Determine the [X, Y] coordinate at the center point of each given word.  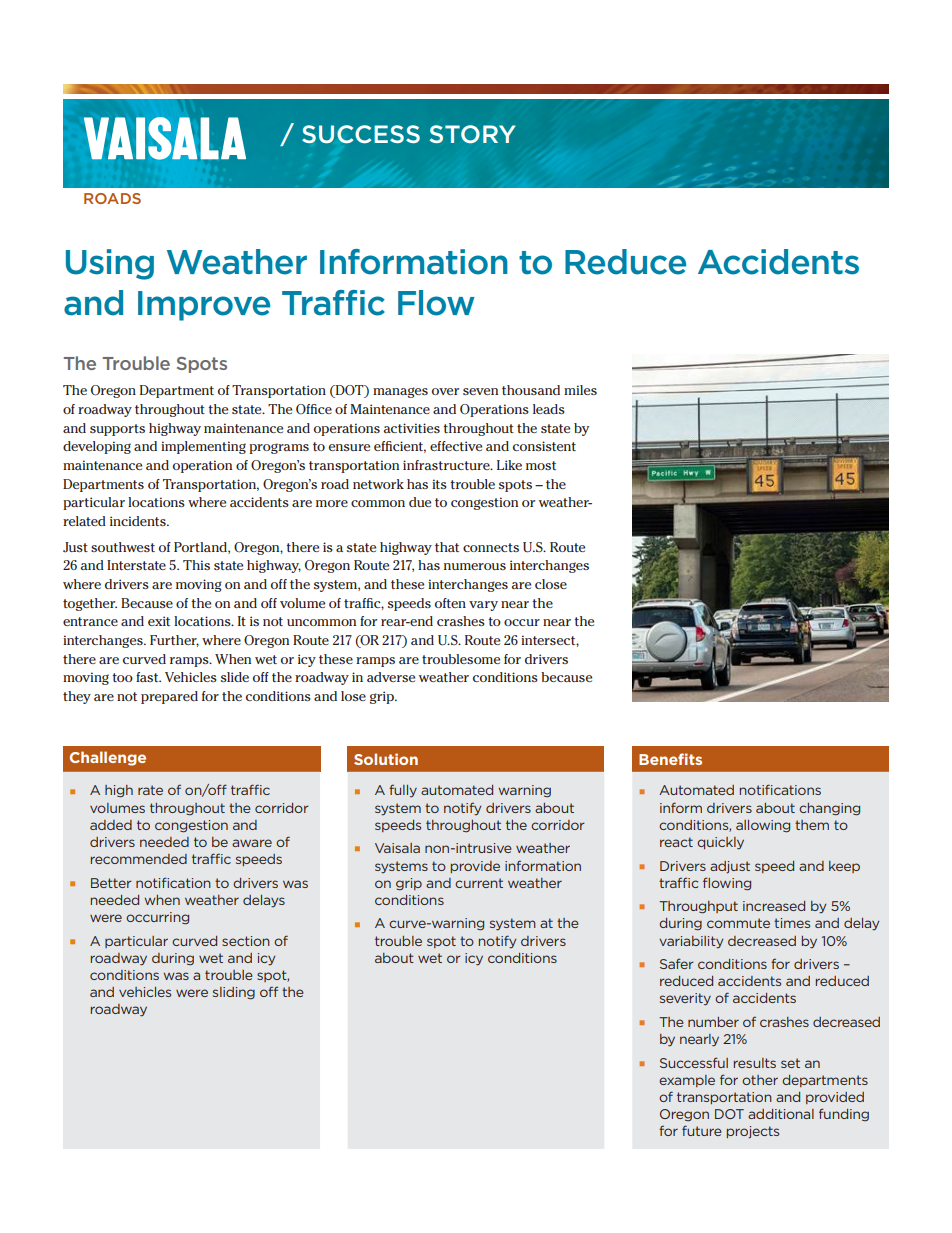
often [450, 603]
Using [110, 264]
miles [580, 390]
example [687, 1081]
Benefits [670, 759]
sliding [234, 993]
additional [781, 1114]
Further [174, 641]
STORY [472, 134]
